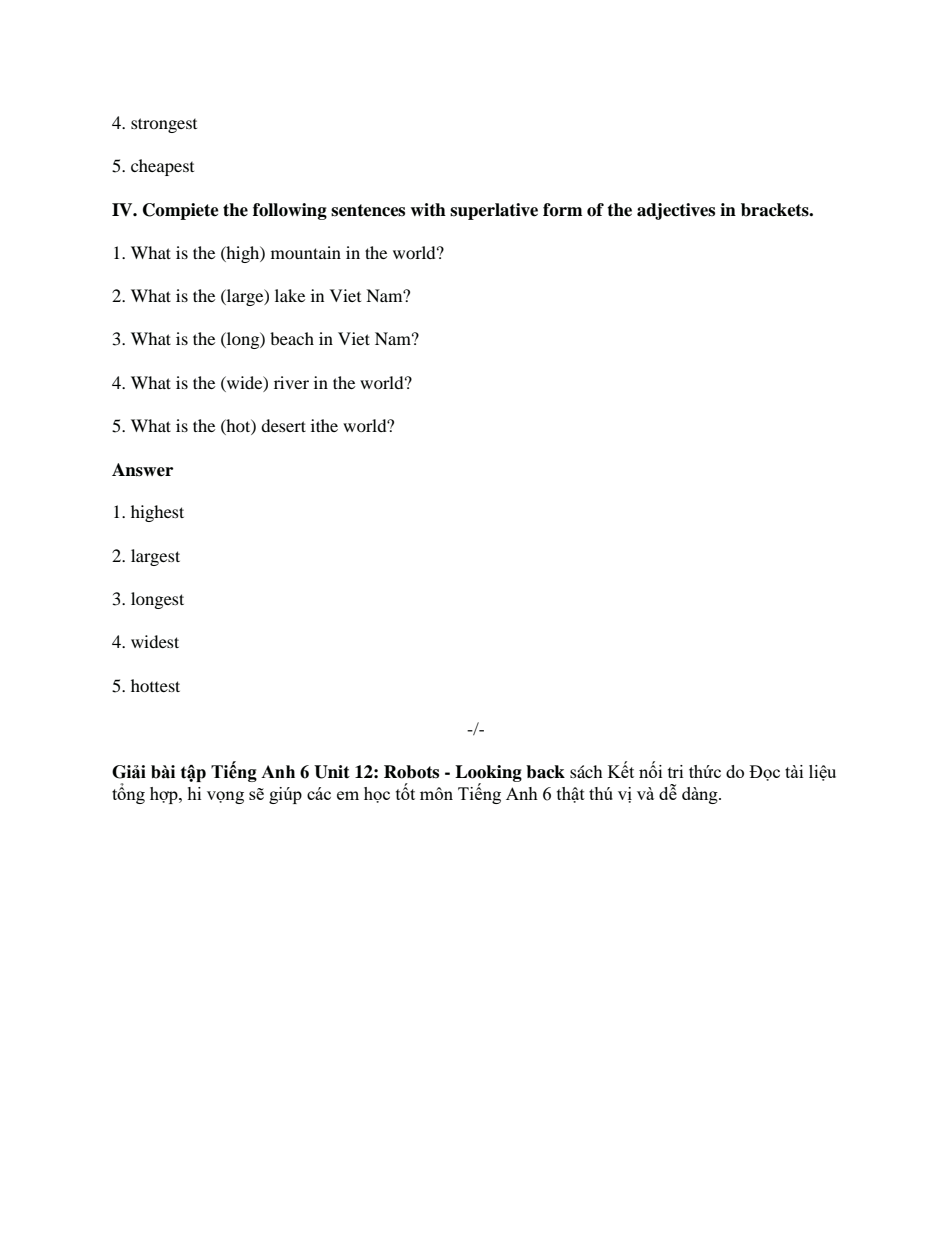 This image has height=1233, width=952. Describe the element at coordinates (411, 772) in the image. I see `Robots` at that location.
